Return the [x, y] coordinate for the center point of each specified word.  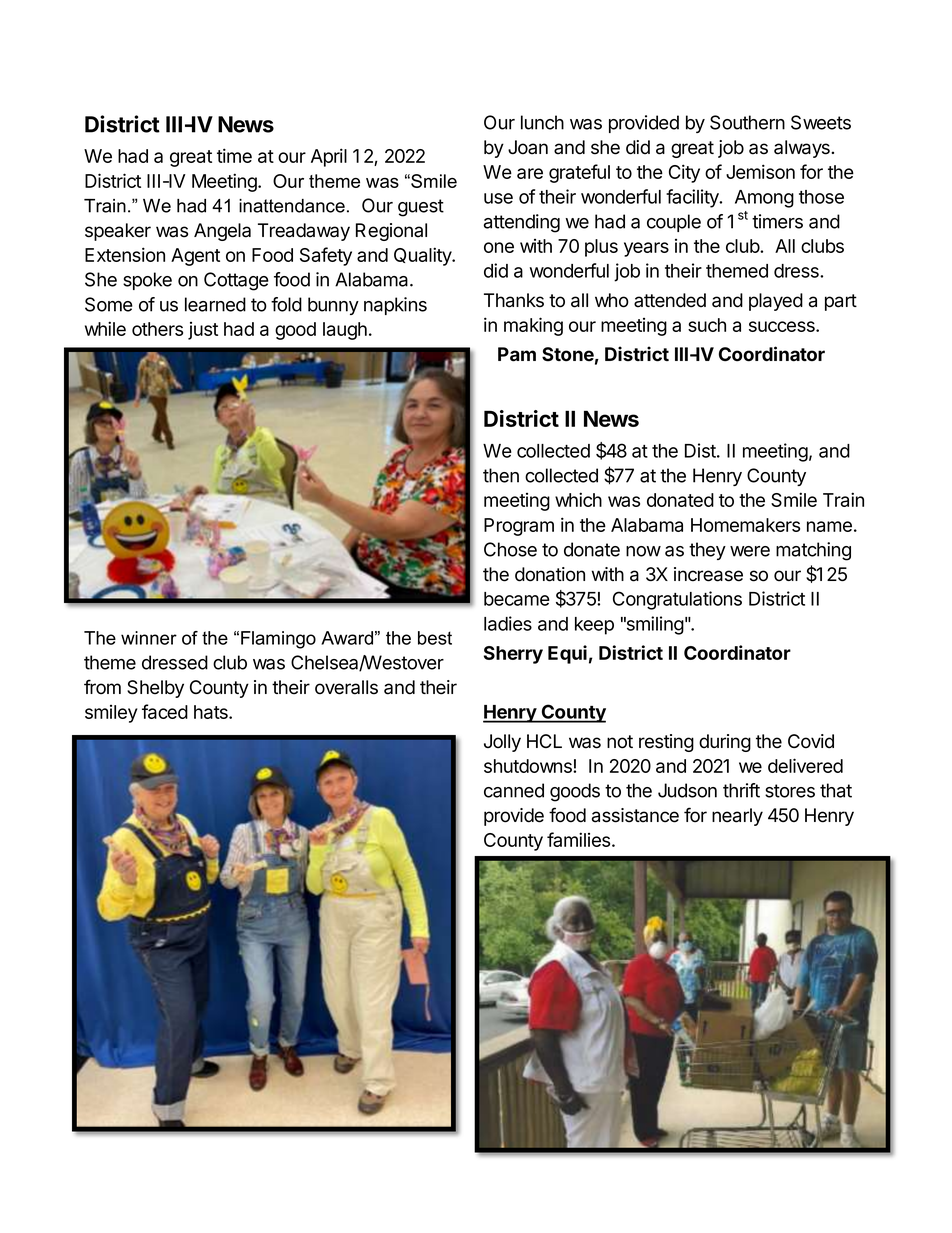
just [203, 331]
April [329, 157]
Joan [528, 147]
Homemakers [745, 525]
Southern [747, 122]
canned [514, 790]
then [501, 475]
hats [212, 712]
